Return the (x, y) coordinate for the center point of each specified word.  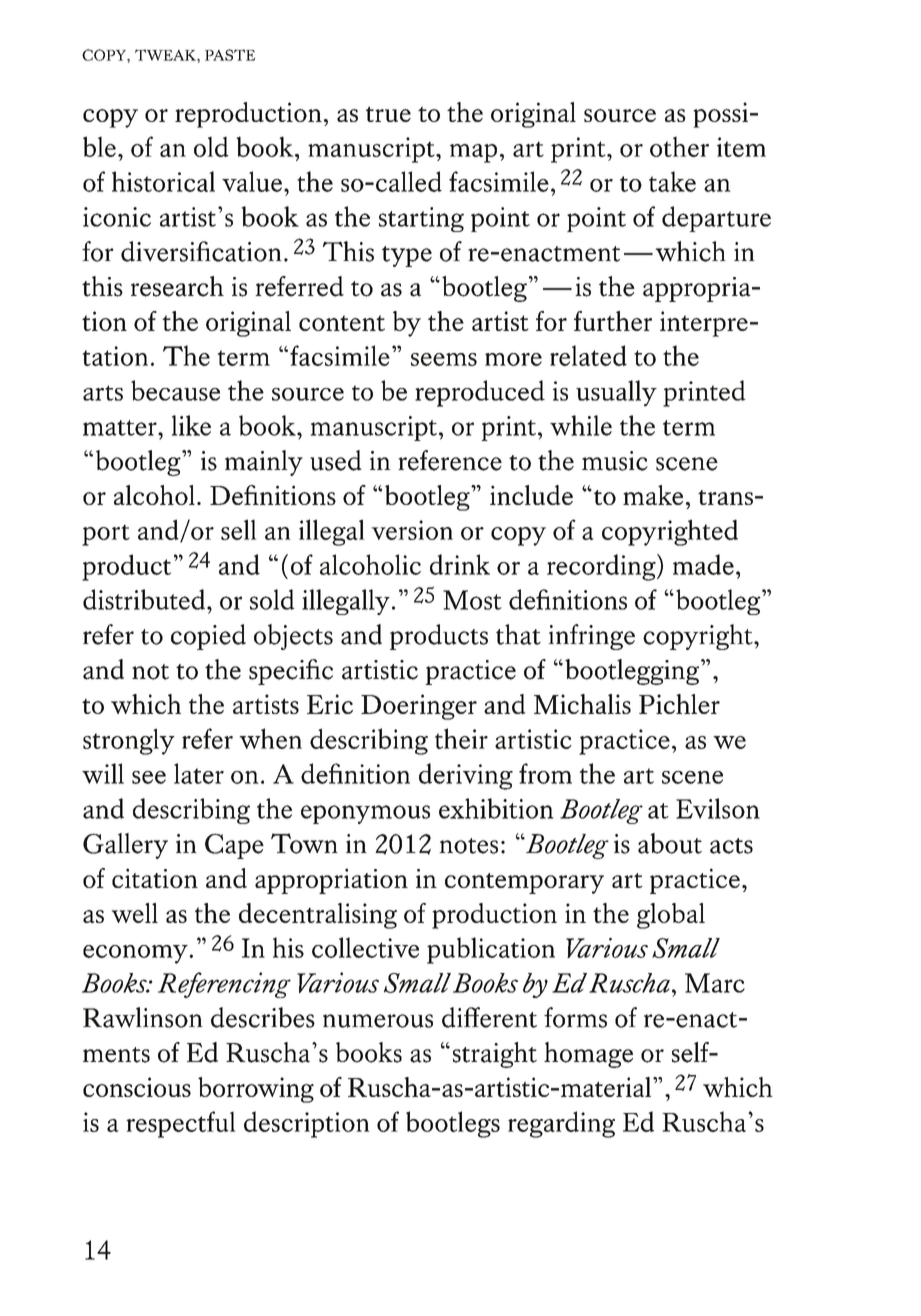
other (679, 146)
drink (460, 564)
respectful (181, 1124)
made (703, 564)
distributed (145, 599)
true (388, 114)
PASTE (230, 55)
